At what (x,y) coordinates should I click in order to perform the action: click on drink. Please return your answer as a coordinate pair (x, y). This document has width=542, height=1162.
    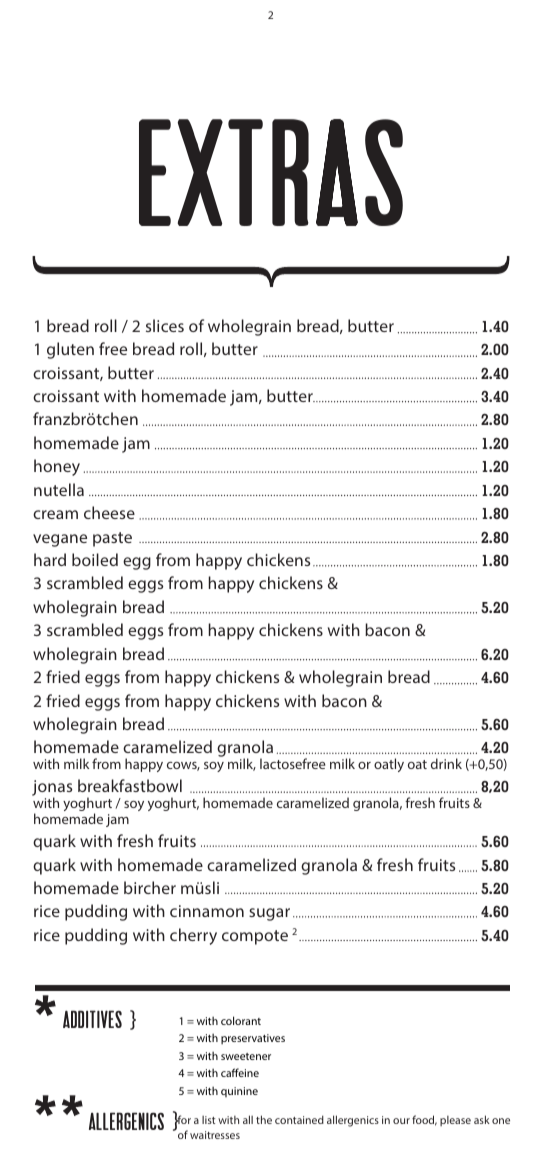
    Looking at the image, I should click on (446, 763).
